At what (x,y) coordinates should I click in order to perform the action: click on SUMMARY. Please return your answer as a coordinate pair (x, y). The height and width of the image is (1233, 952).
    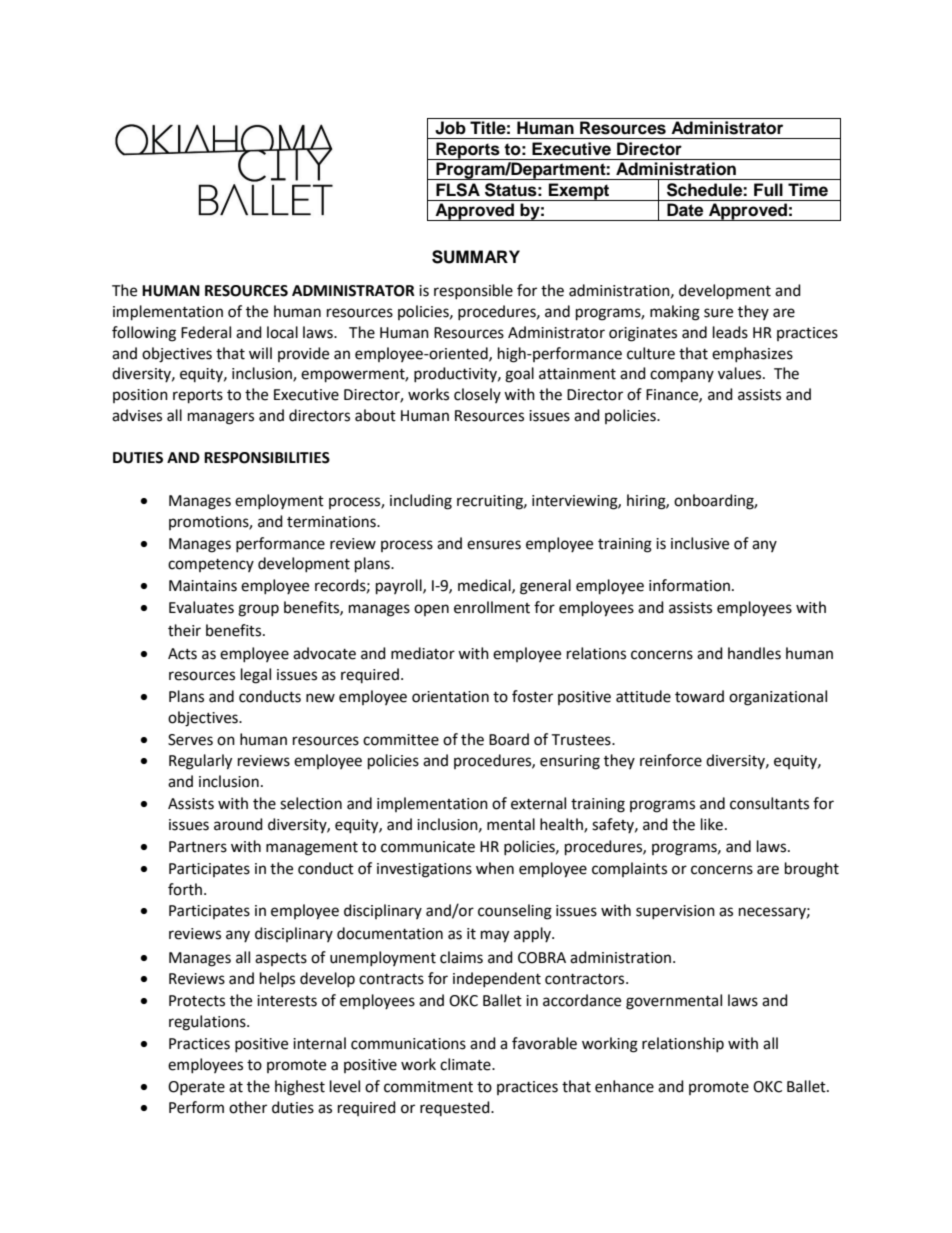
    Looking at the image, I should click on (476, 257).
